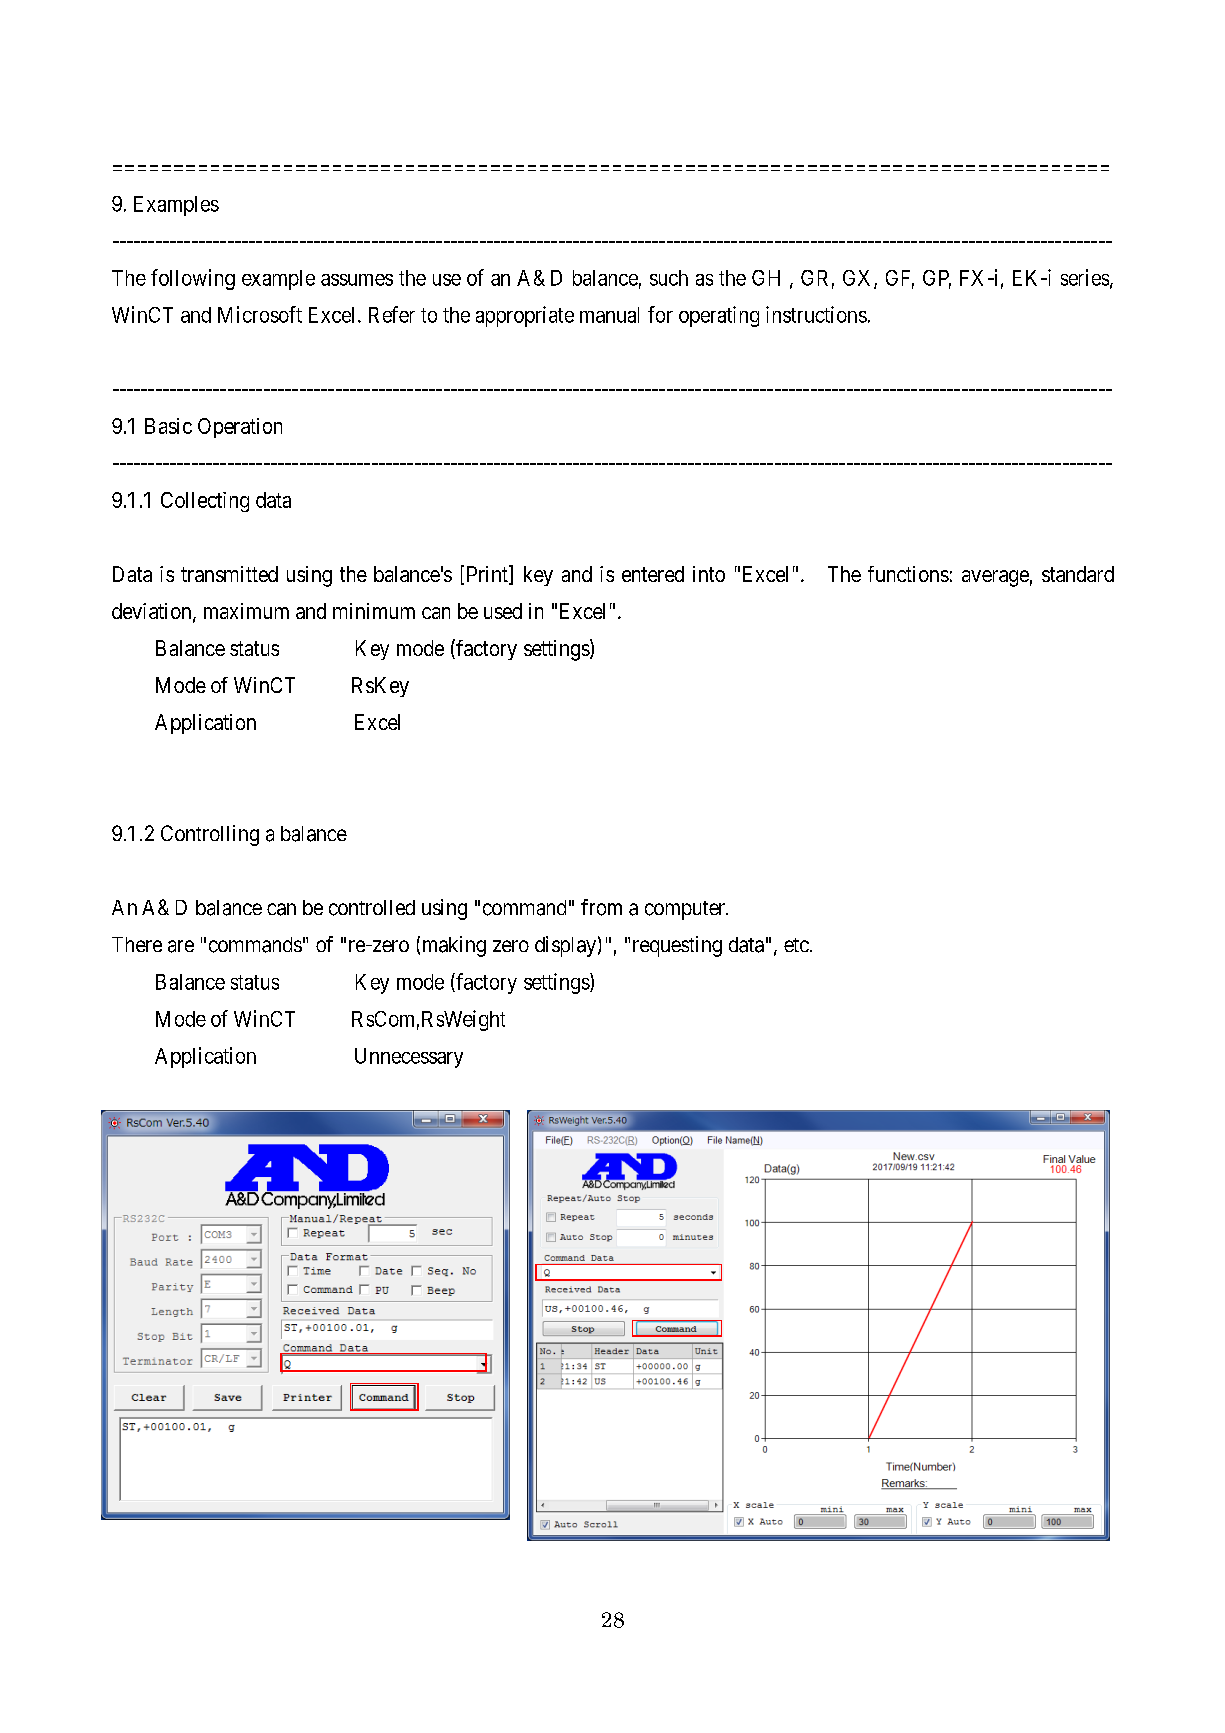 This page has width=1225, height=1733. Describe the element at coordinates (1085, 277) in the page. I see `series` at that location.
